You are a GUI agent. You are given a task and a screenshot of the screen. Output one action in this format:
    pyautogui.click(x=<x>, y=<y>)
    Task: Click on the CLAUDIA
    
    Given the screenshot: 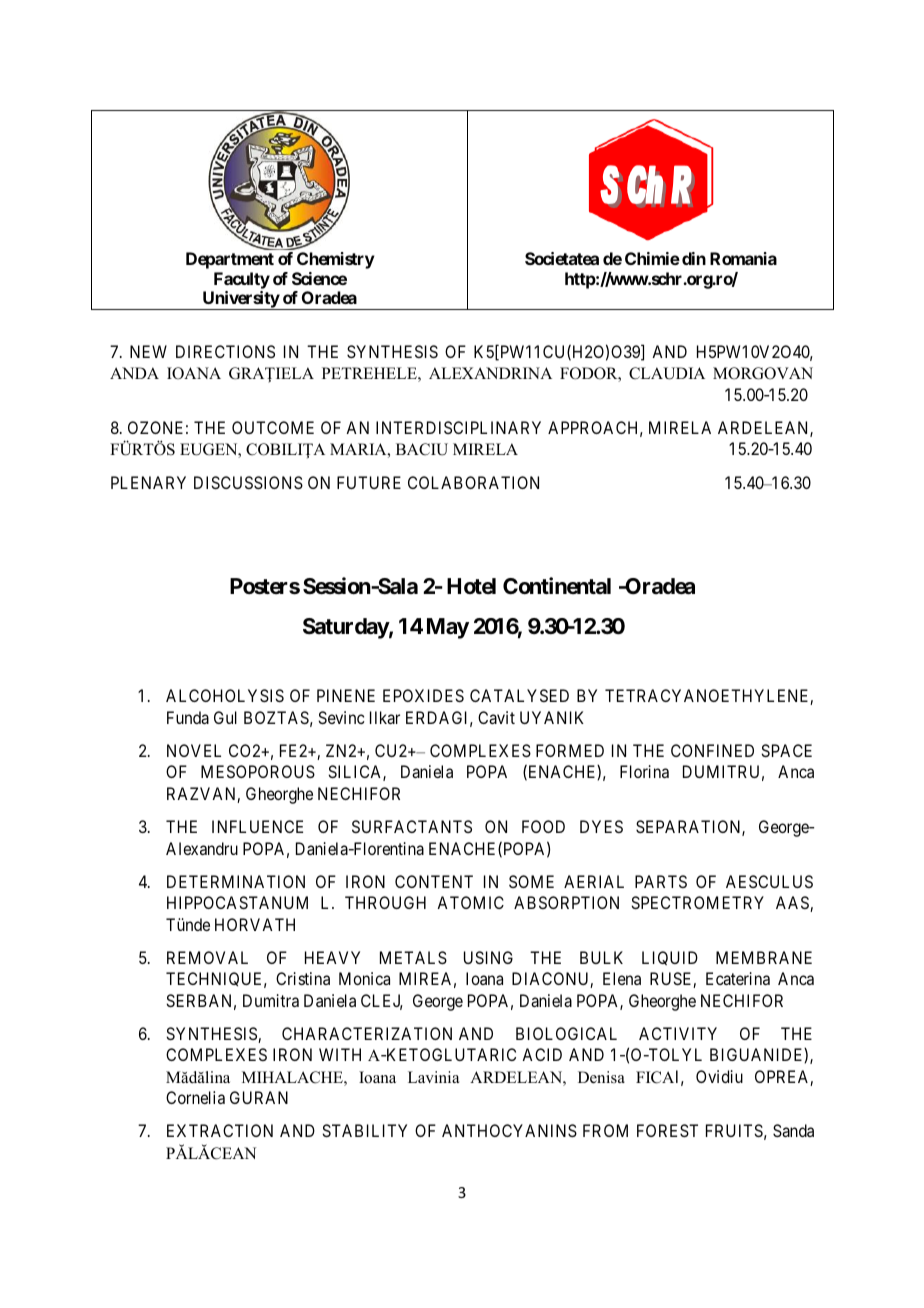 What is the action you would take?
    pyautogui.click(x=667, y=373)
